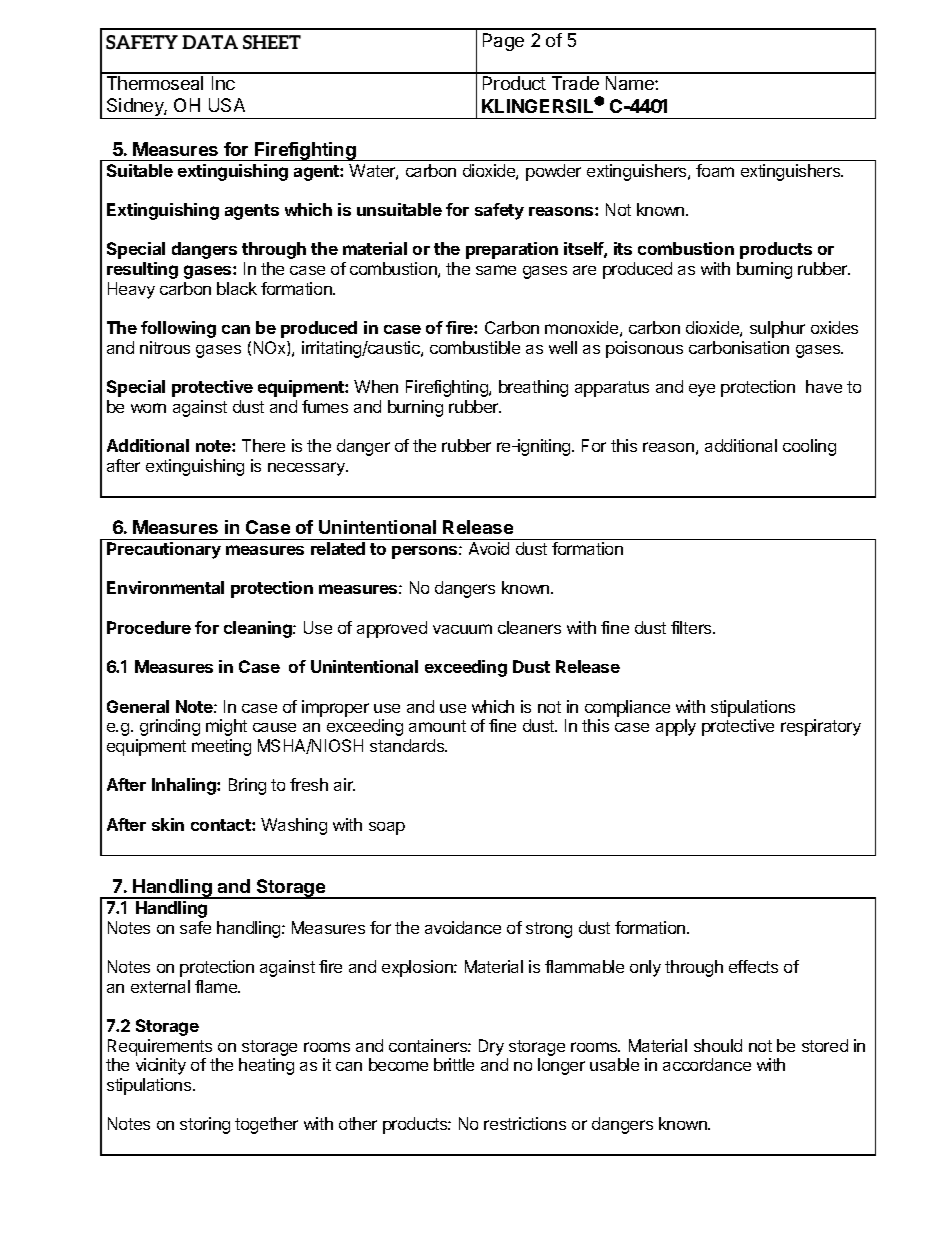  Describe the element at coordinates (692, 627) in the page. I see `filters` at that location.
